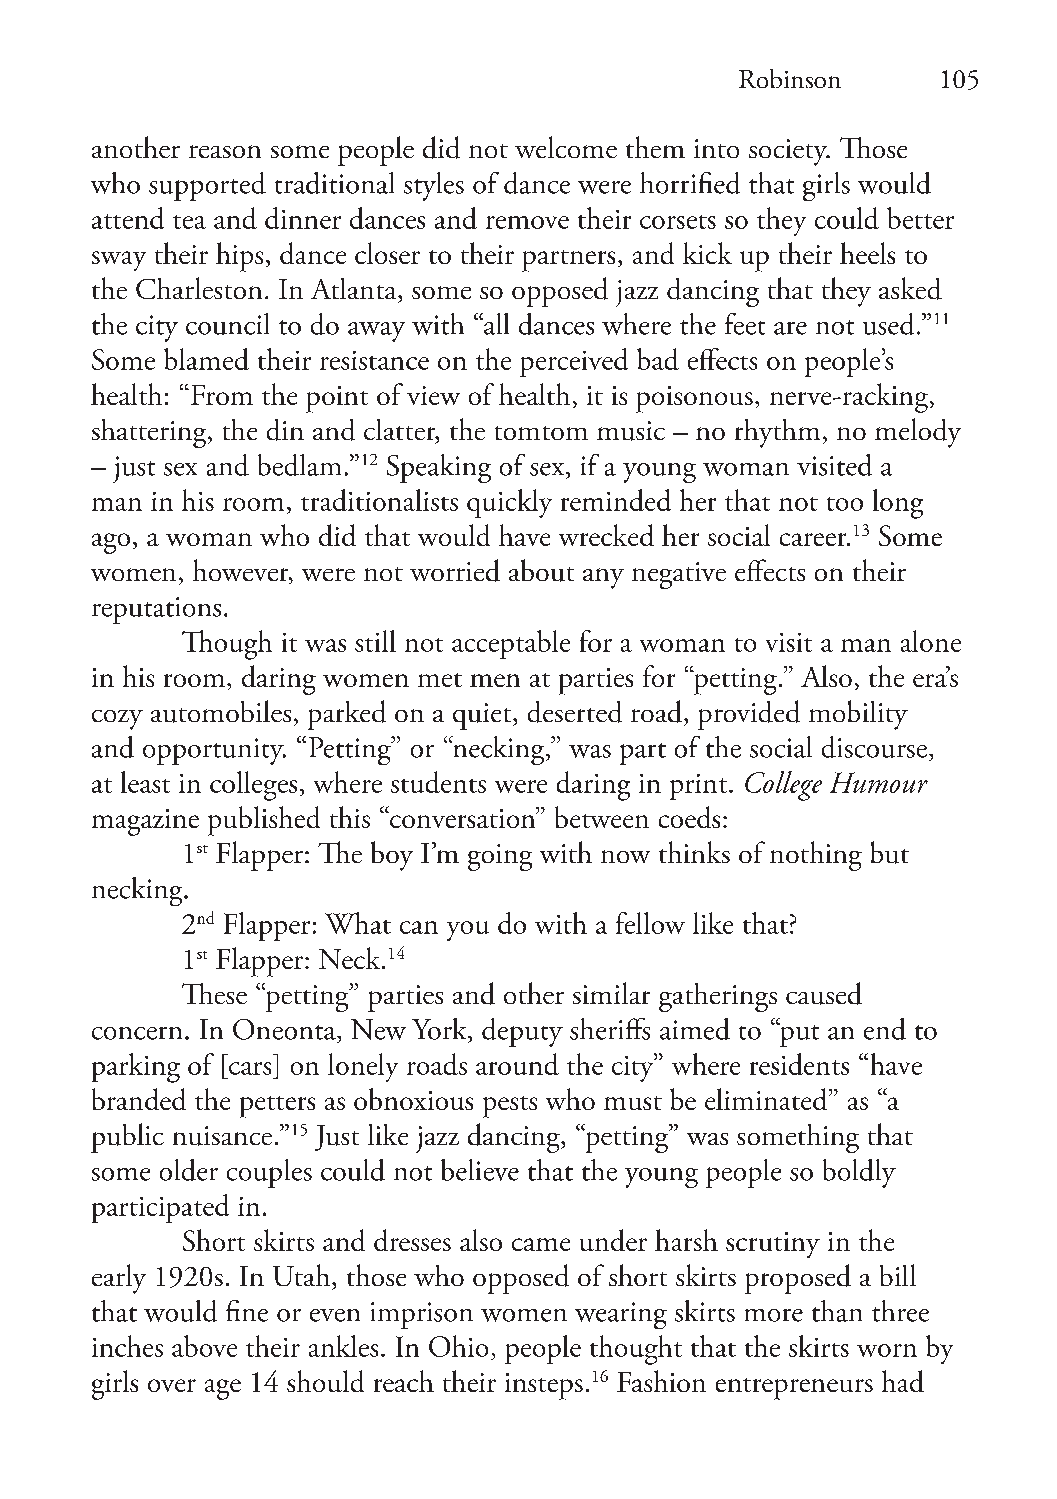  I want to click on welcome, so click(566, 147).
